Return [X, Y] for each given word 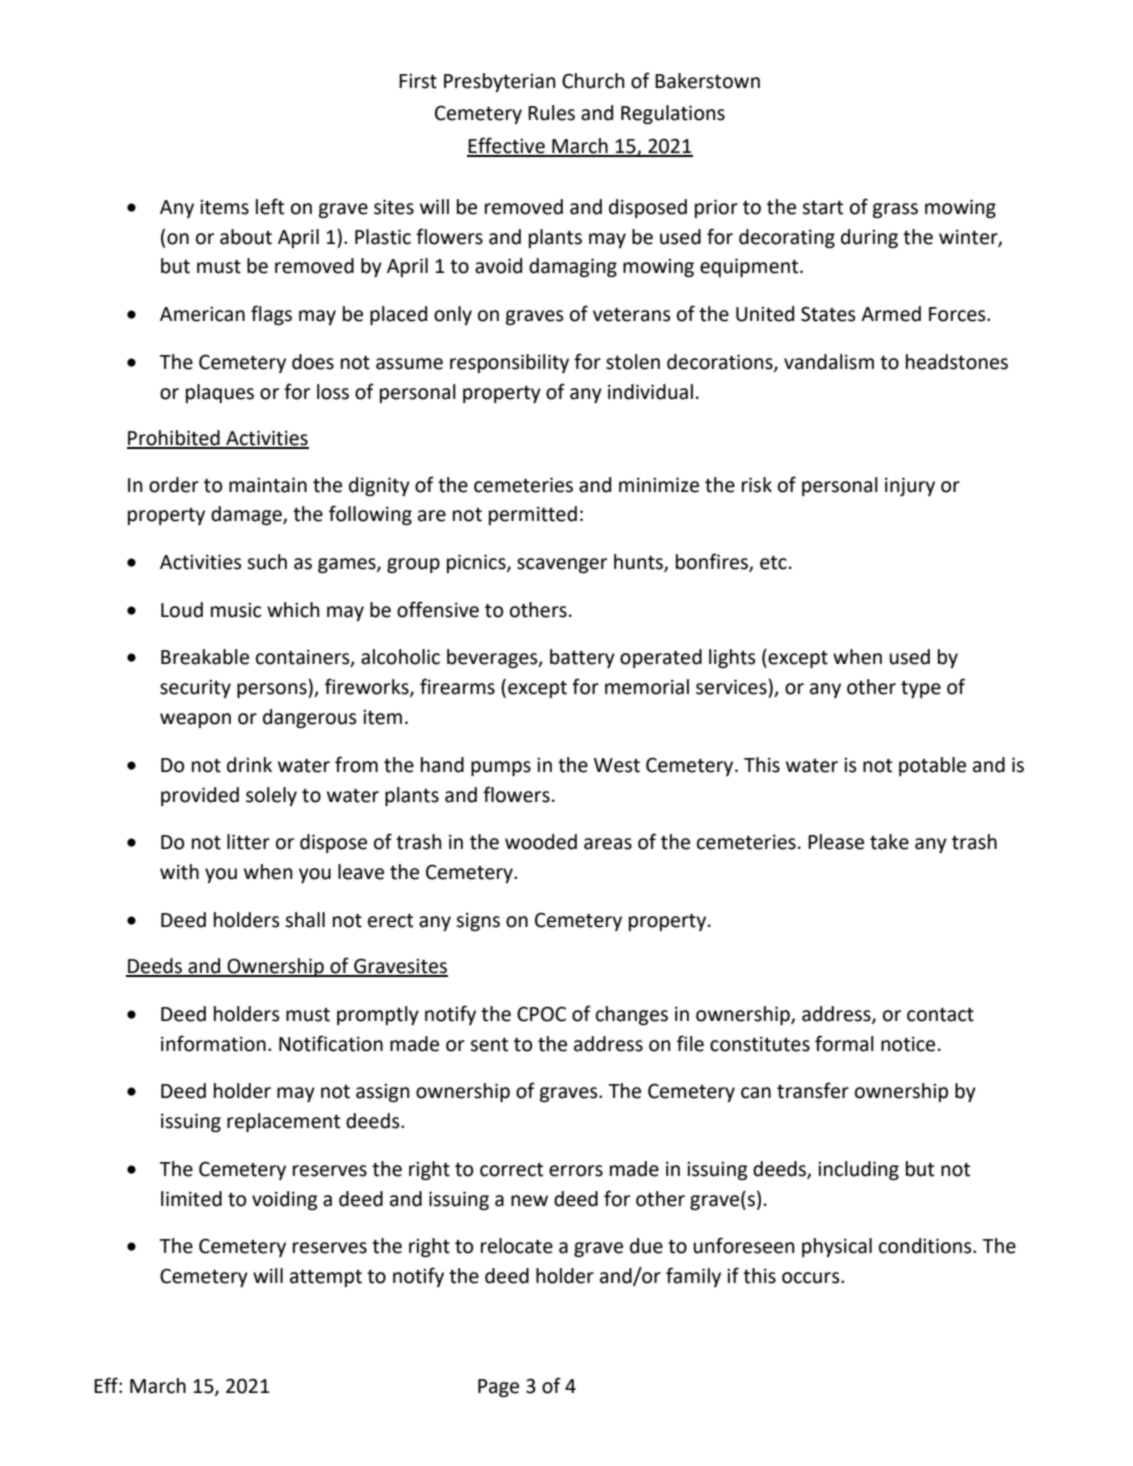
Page [498, 1388]
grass [895, 210]
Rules [551, 113]
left [270, 206]
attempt [326, 1278]
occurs [812, 1278]
